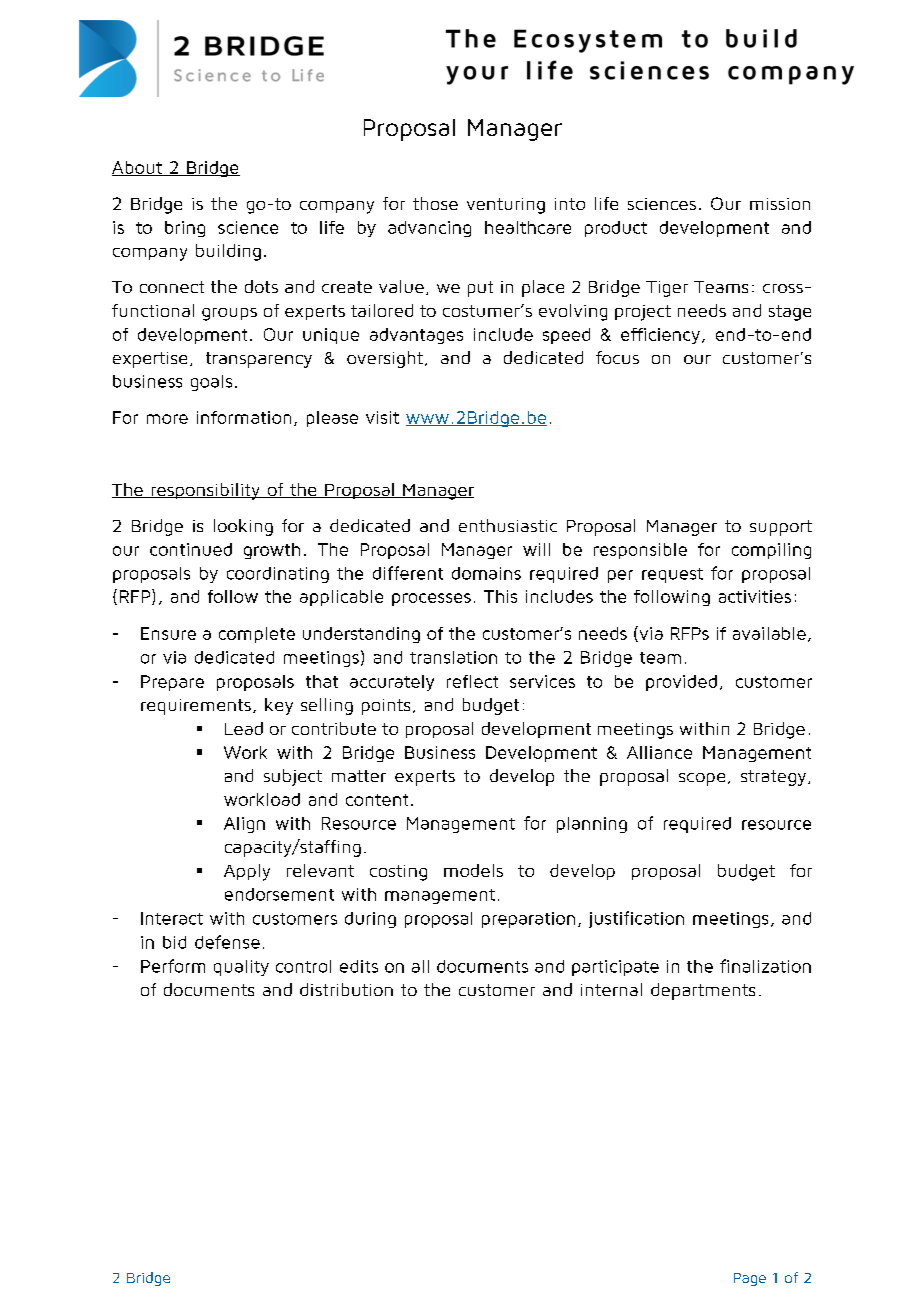 This document has height=1308, width=924. What do you see at coordinates (472, 681) in the document?
I see `reflect` at bounding box center [472, 681].
